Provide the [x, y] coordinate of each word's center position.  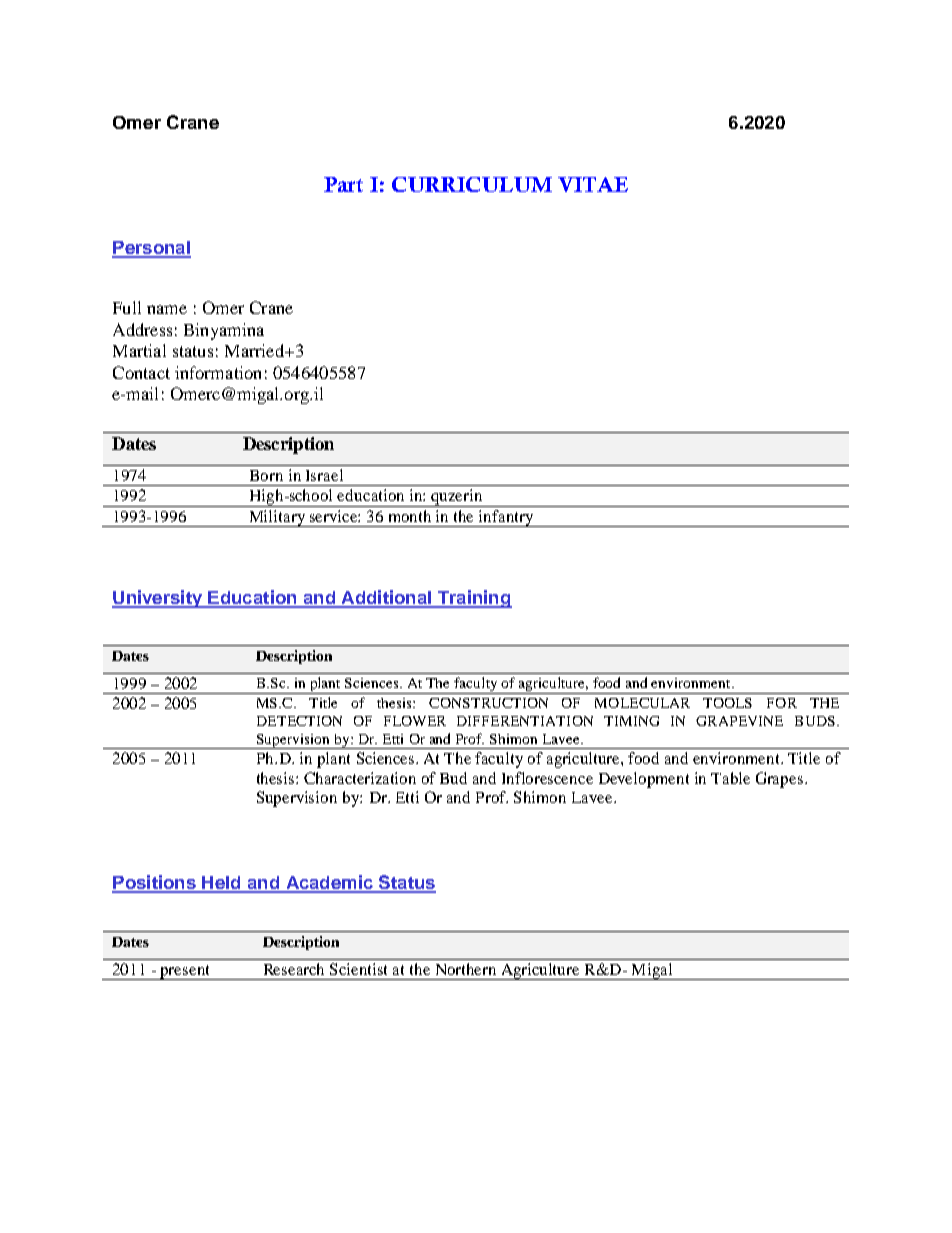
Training [473, 599]
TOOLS [727, 703]
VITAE [593, 184]
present [185, 972]
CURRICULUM [472, 184]
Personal [151, 249]
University [158, 599]
